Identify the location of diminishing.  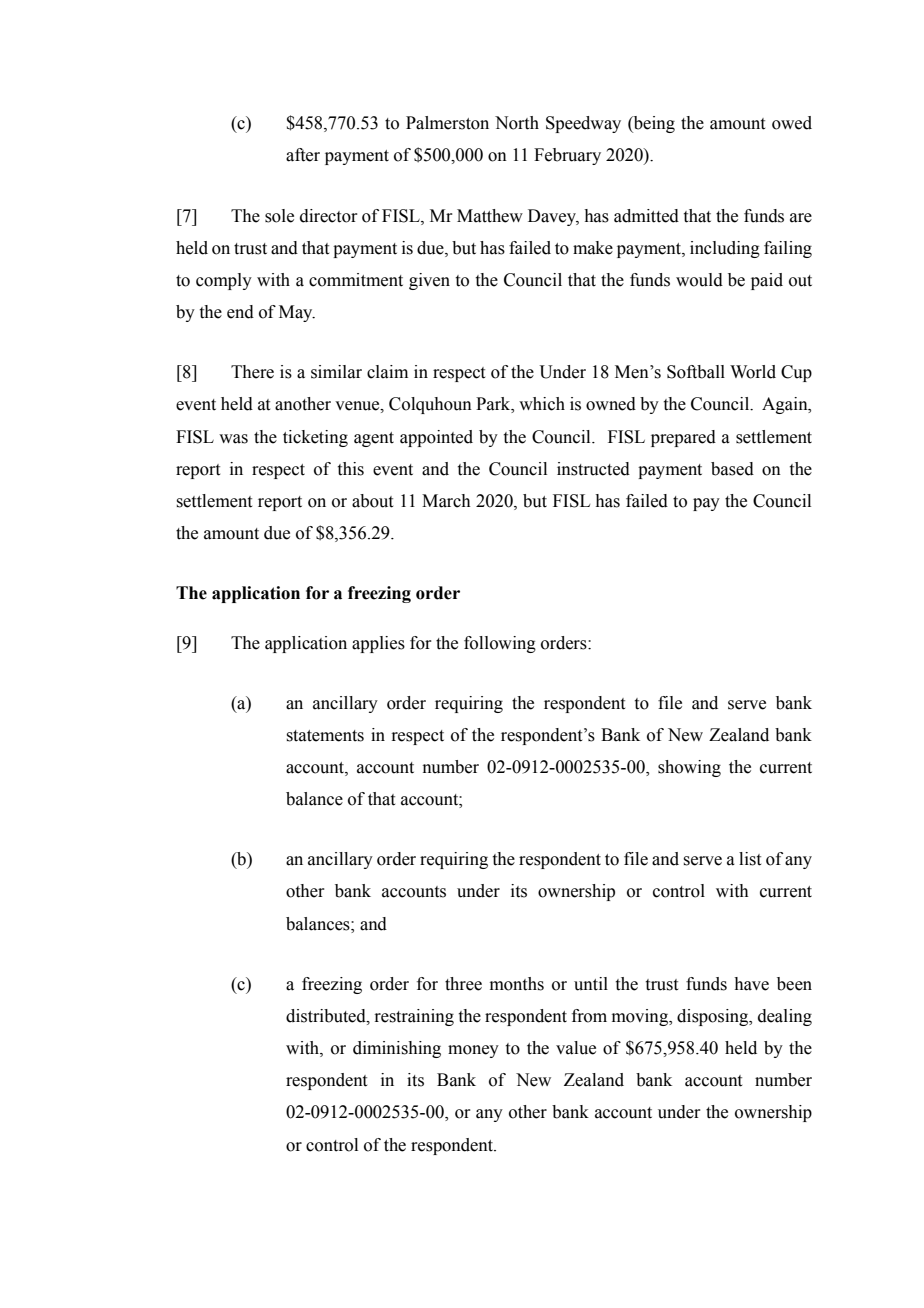
(397, 1049).
